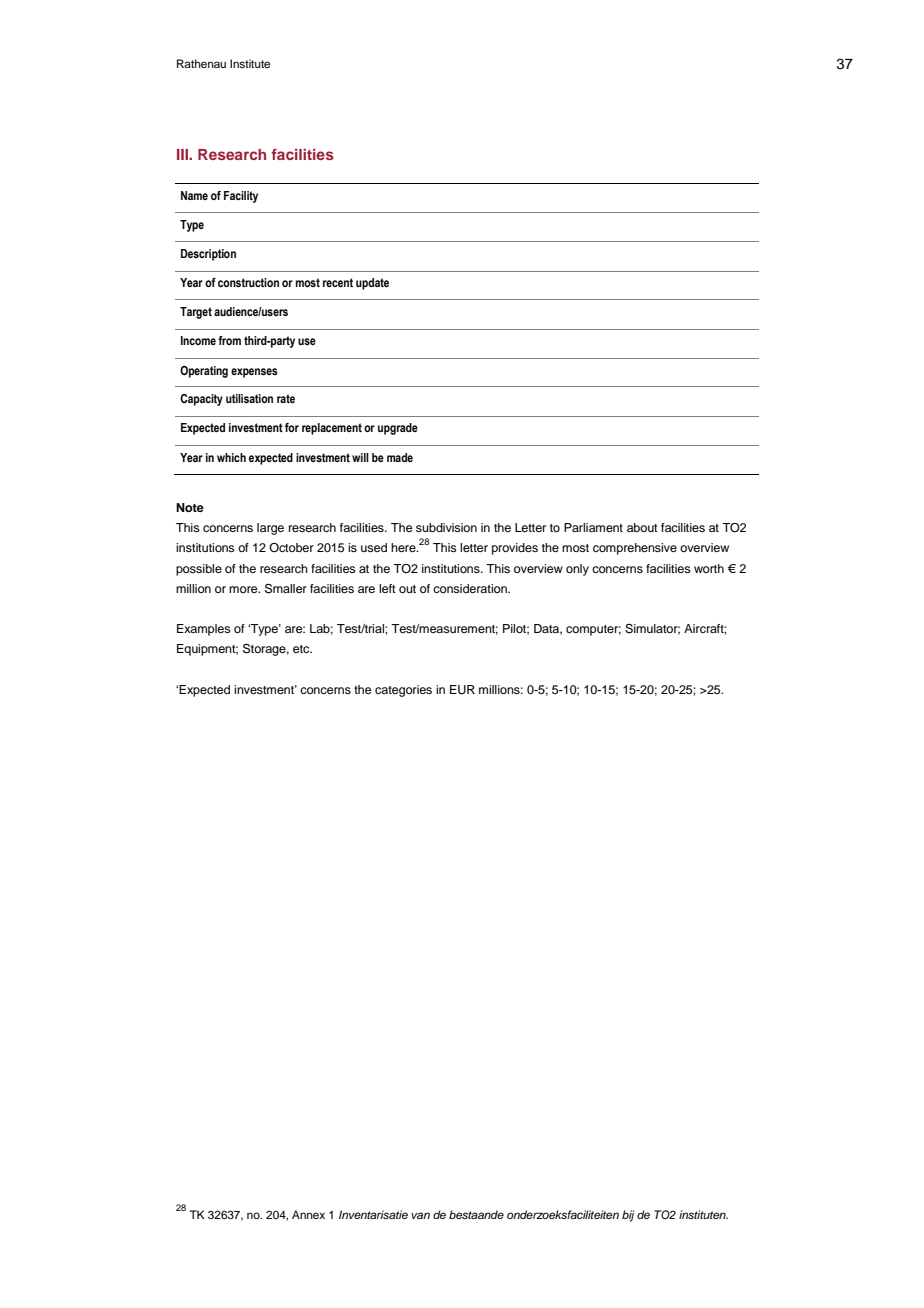 Image resolution: width=924 pixels, height=1308 pixels. I want to click on worth, so click(709, 568).
